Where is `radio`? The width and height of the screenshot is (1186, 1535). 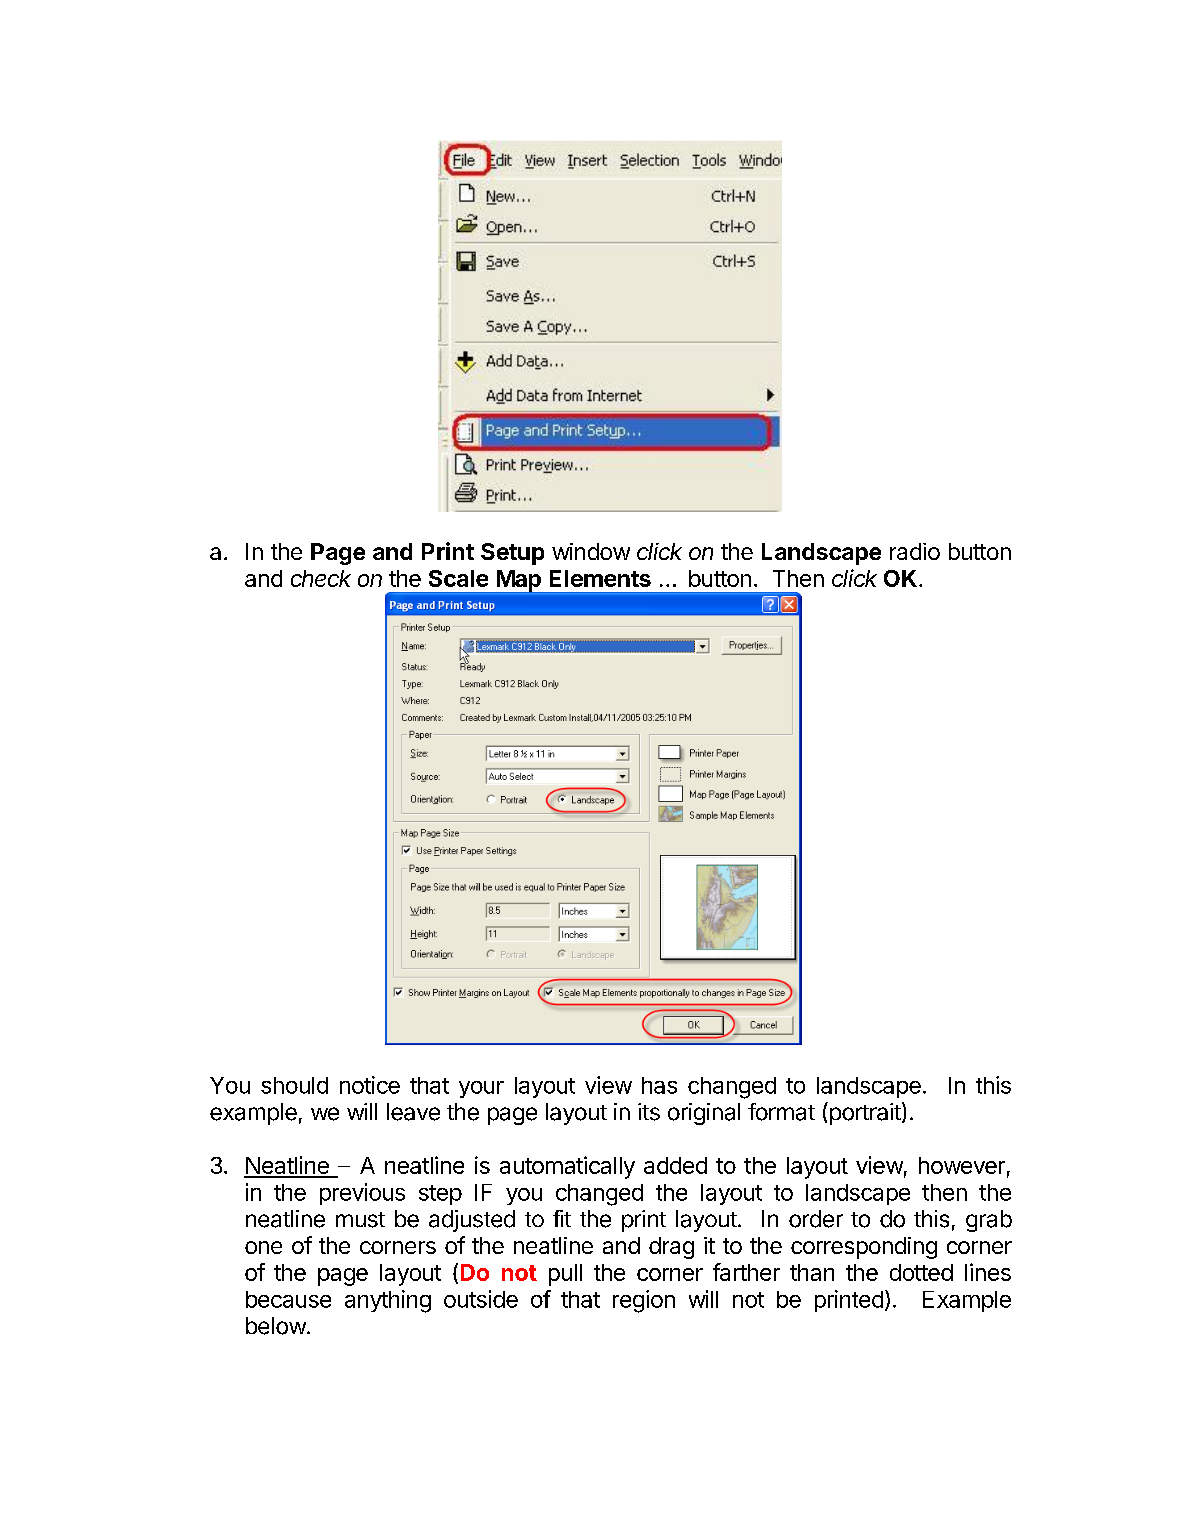 radio is located at coordinates (915, 551).
